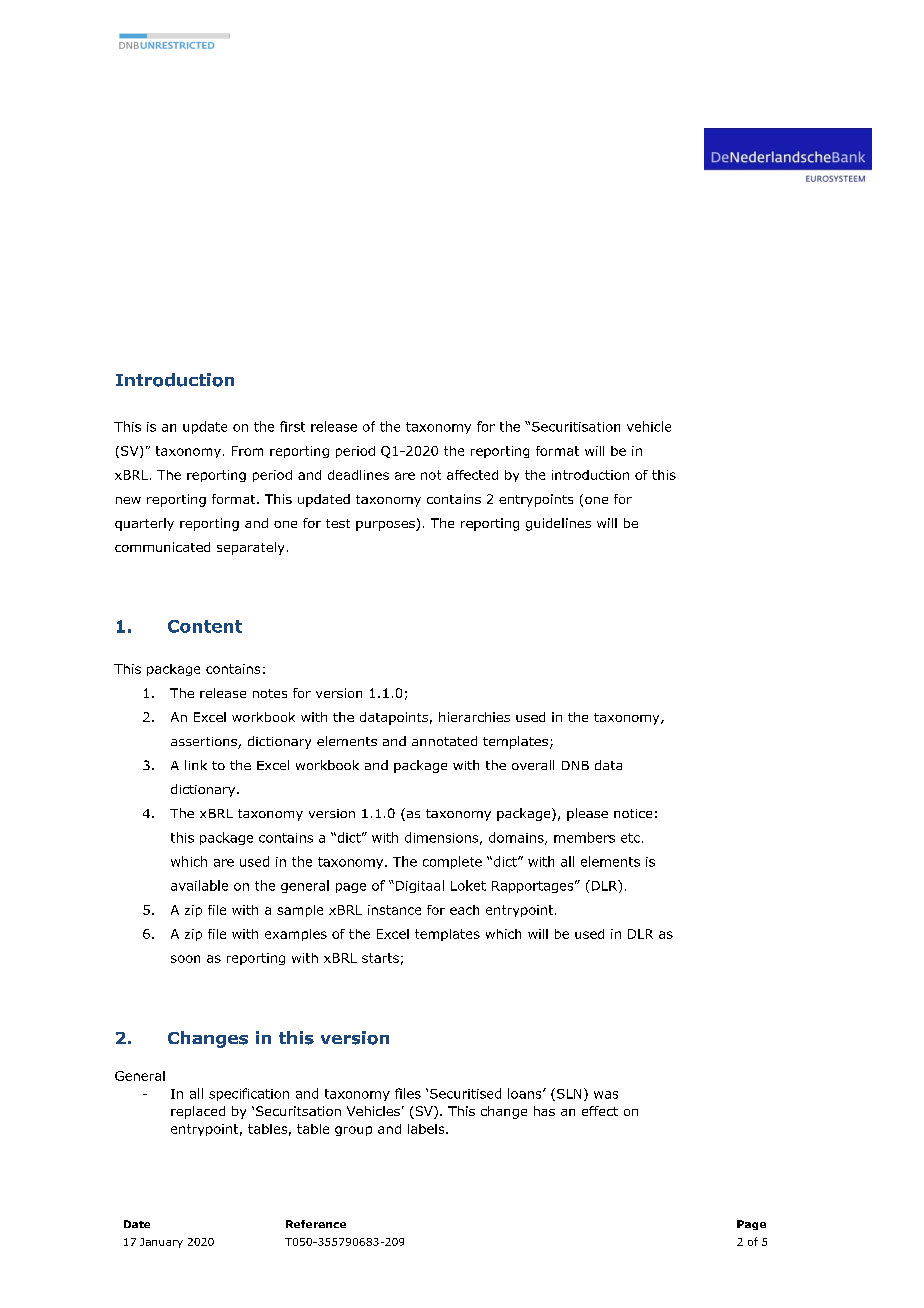 Image resolution: width=924 pixels, height=1308 pixels. I want to click on Reference, so click(316, 1224).
